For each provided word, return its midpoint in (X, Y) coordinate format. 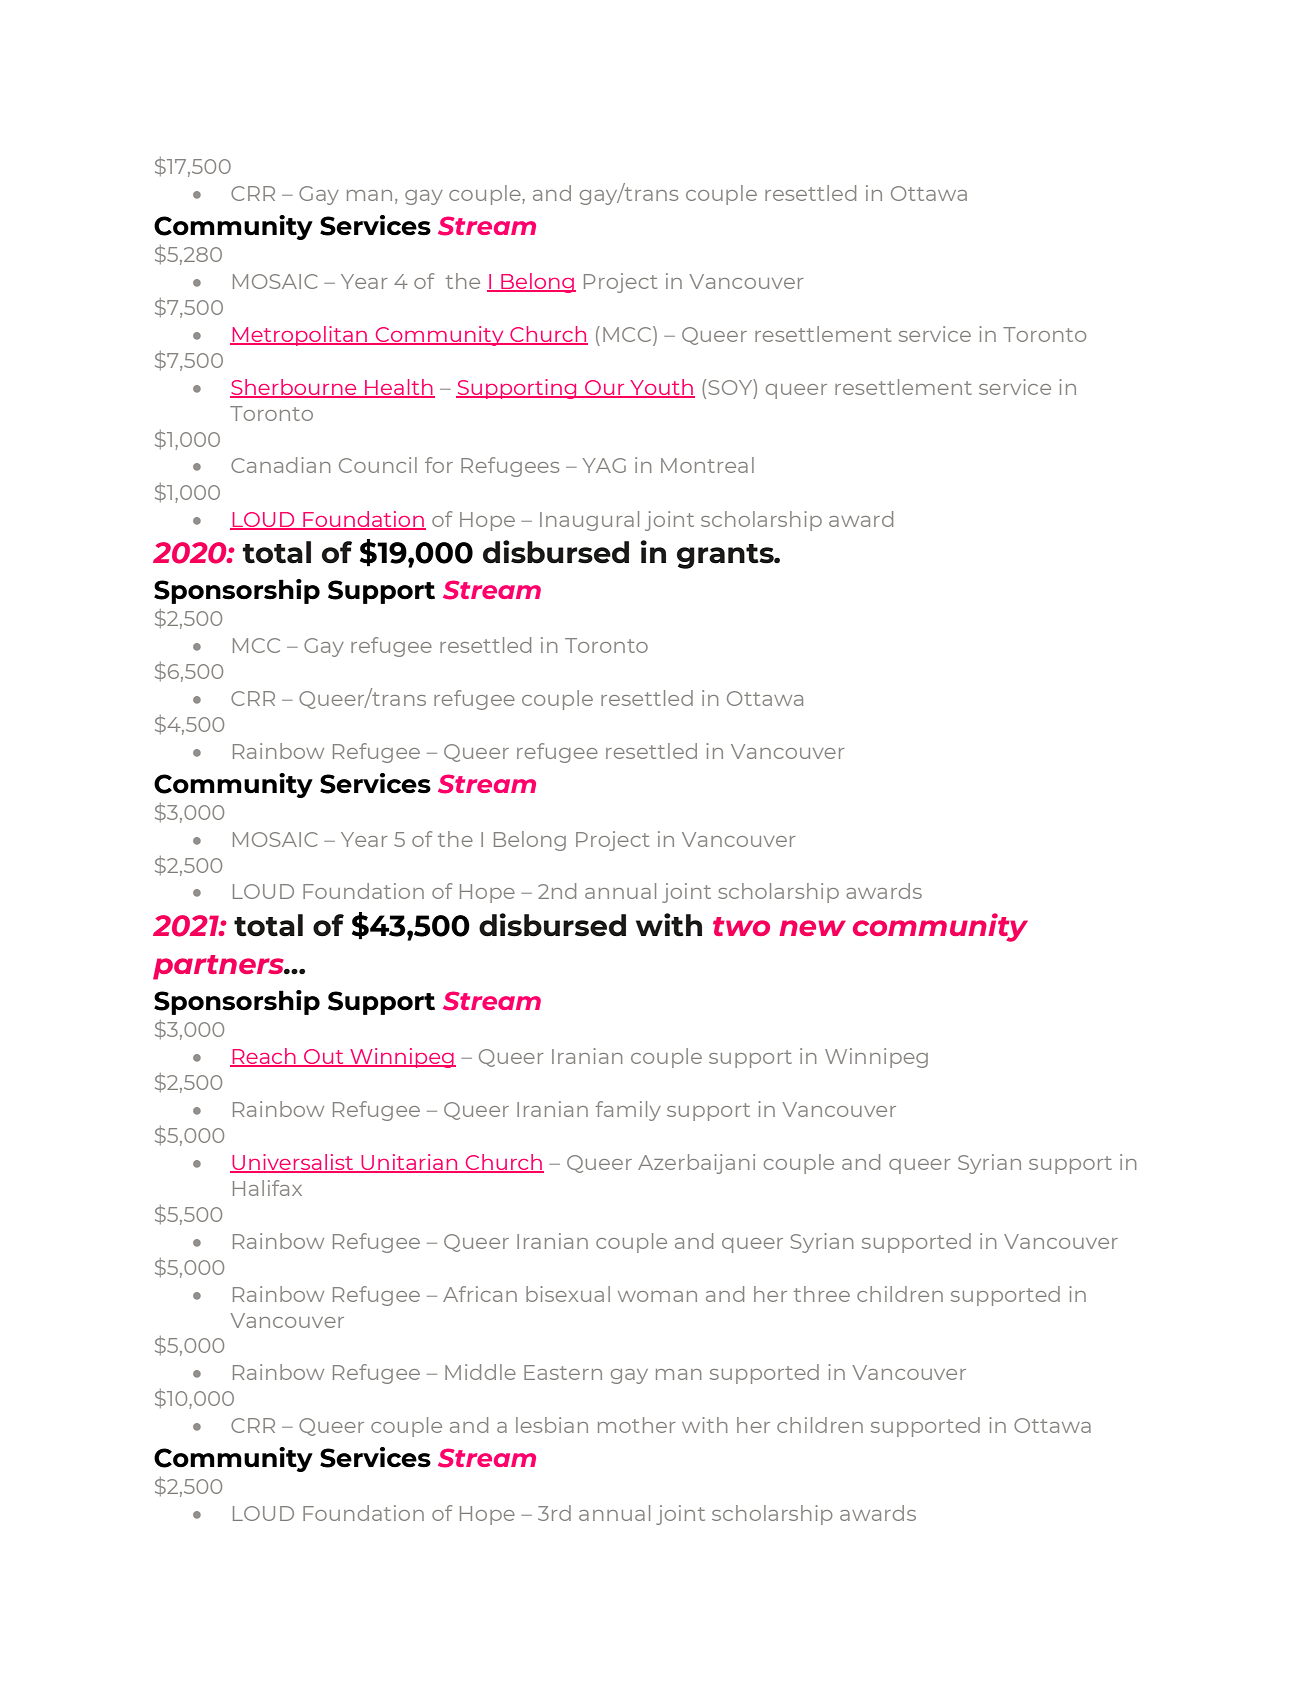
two (741, 926)
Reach (264, 1057)
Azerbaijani (696, 1164)
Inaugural (589, 521)
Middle (480, 1372)
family (628, 1111)
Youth (661, 388)
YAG (604, 465)
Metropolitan (300, 336)
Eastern (563, 1372)
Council (378, 465)
